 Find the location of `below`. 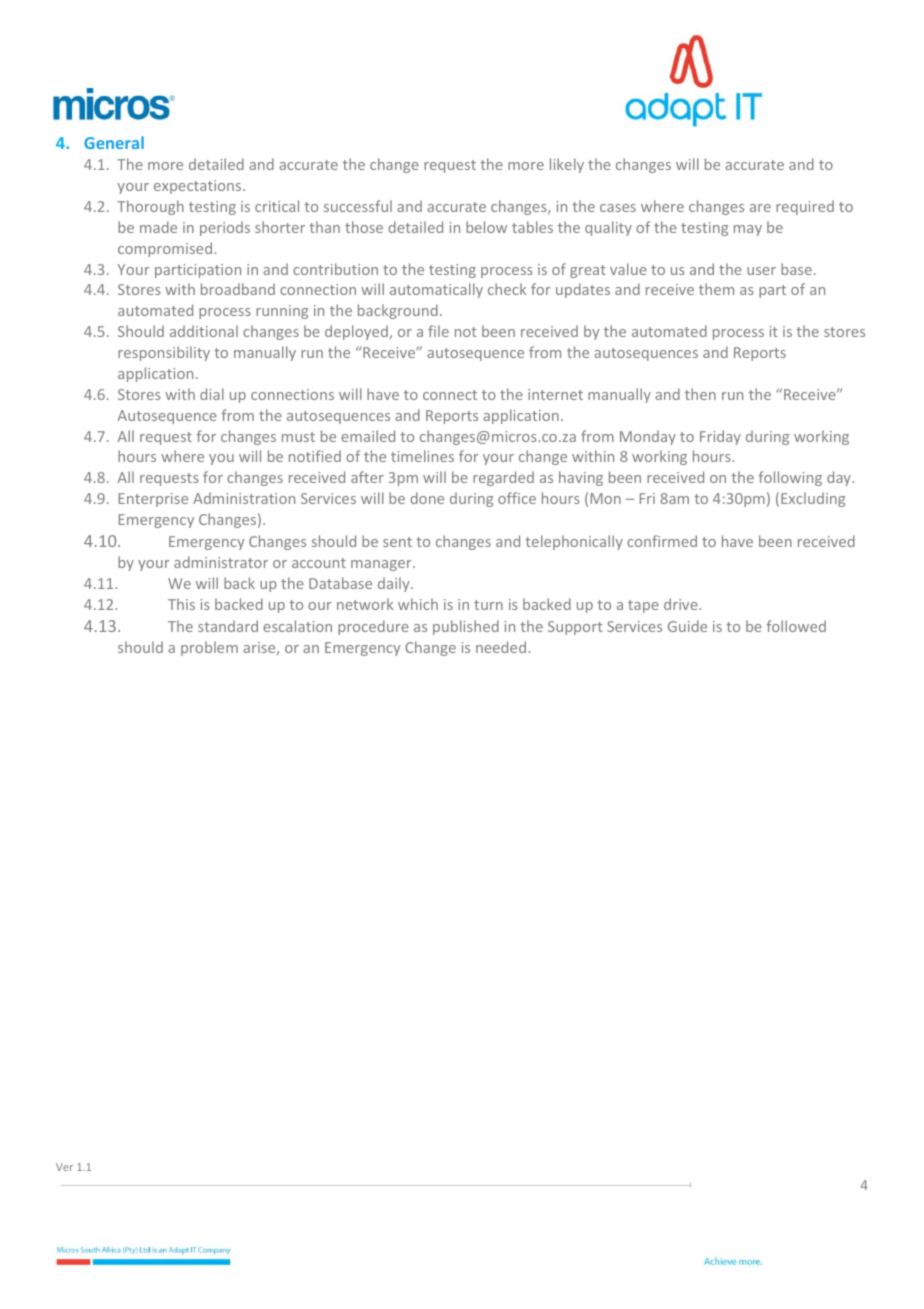

below is located at coordinates (486, 227).
